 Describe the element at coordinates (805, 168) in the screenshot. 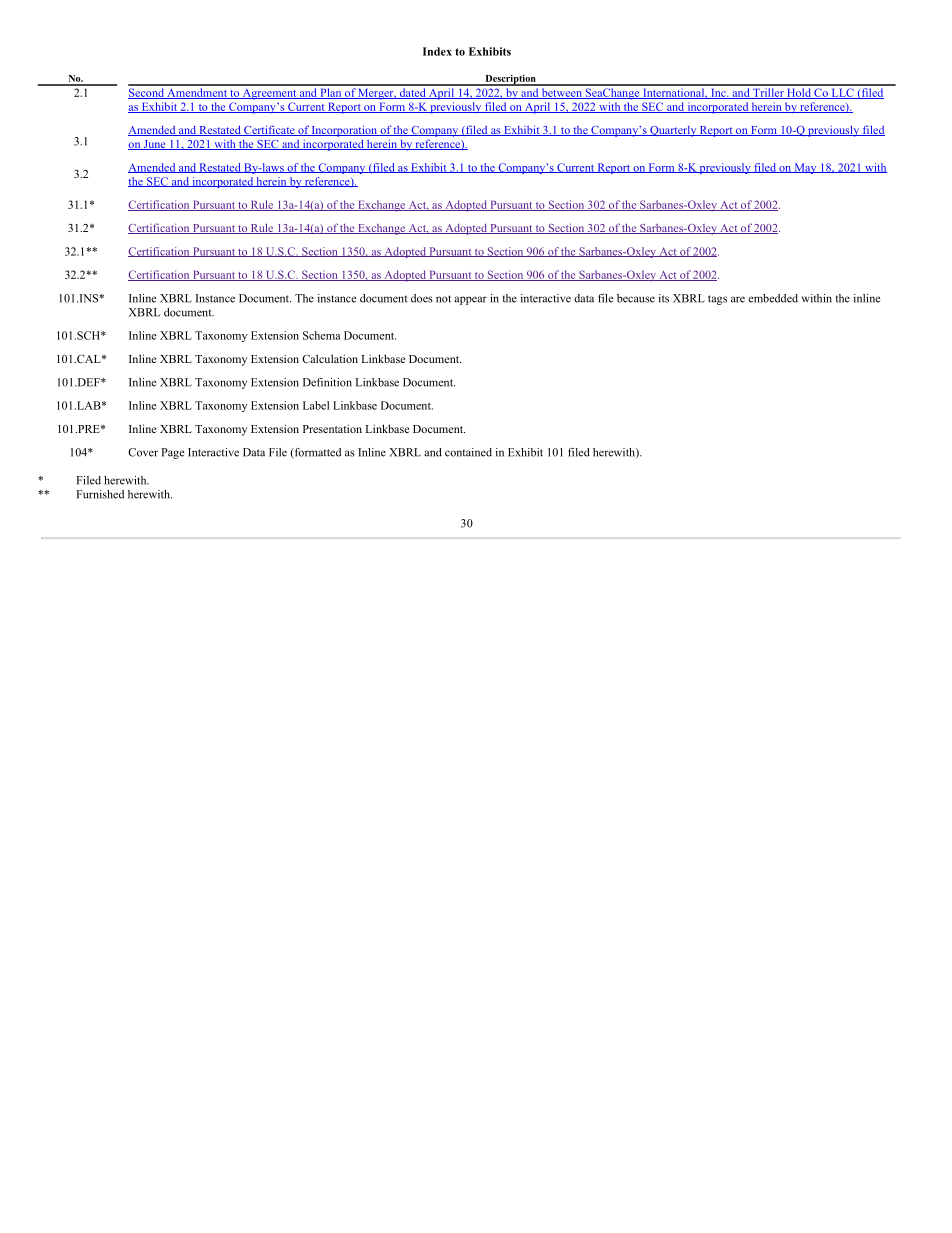

I see `May` at that location.
